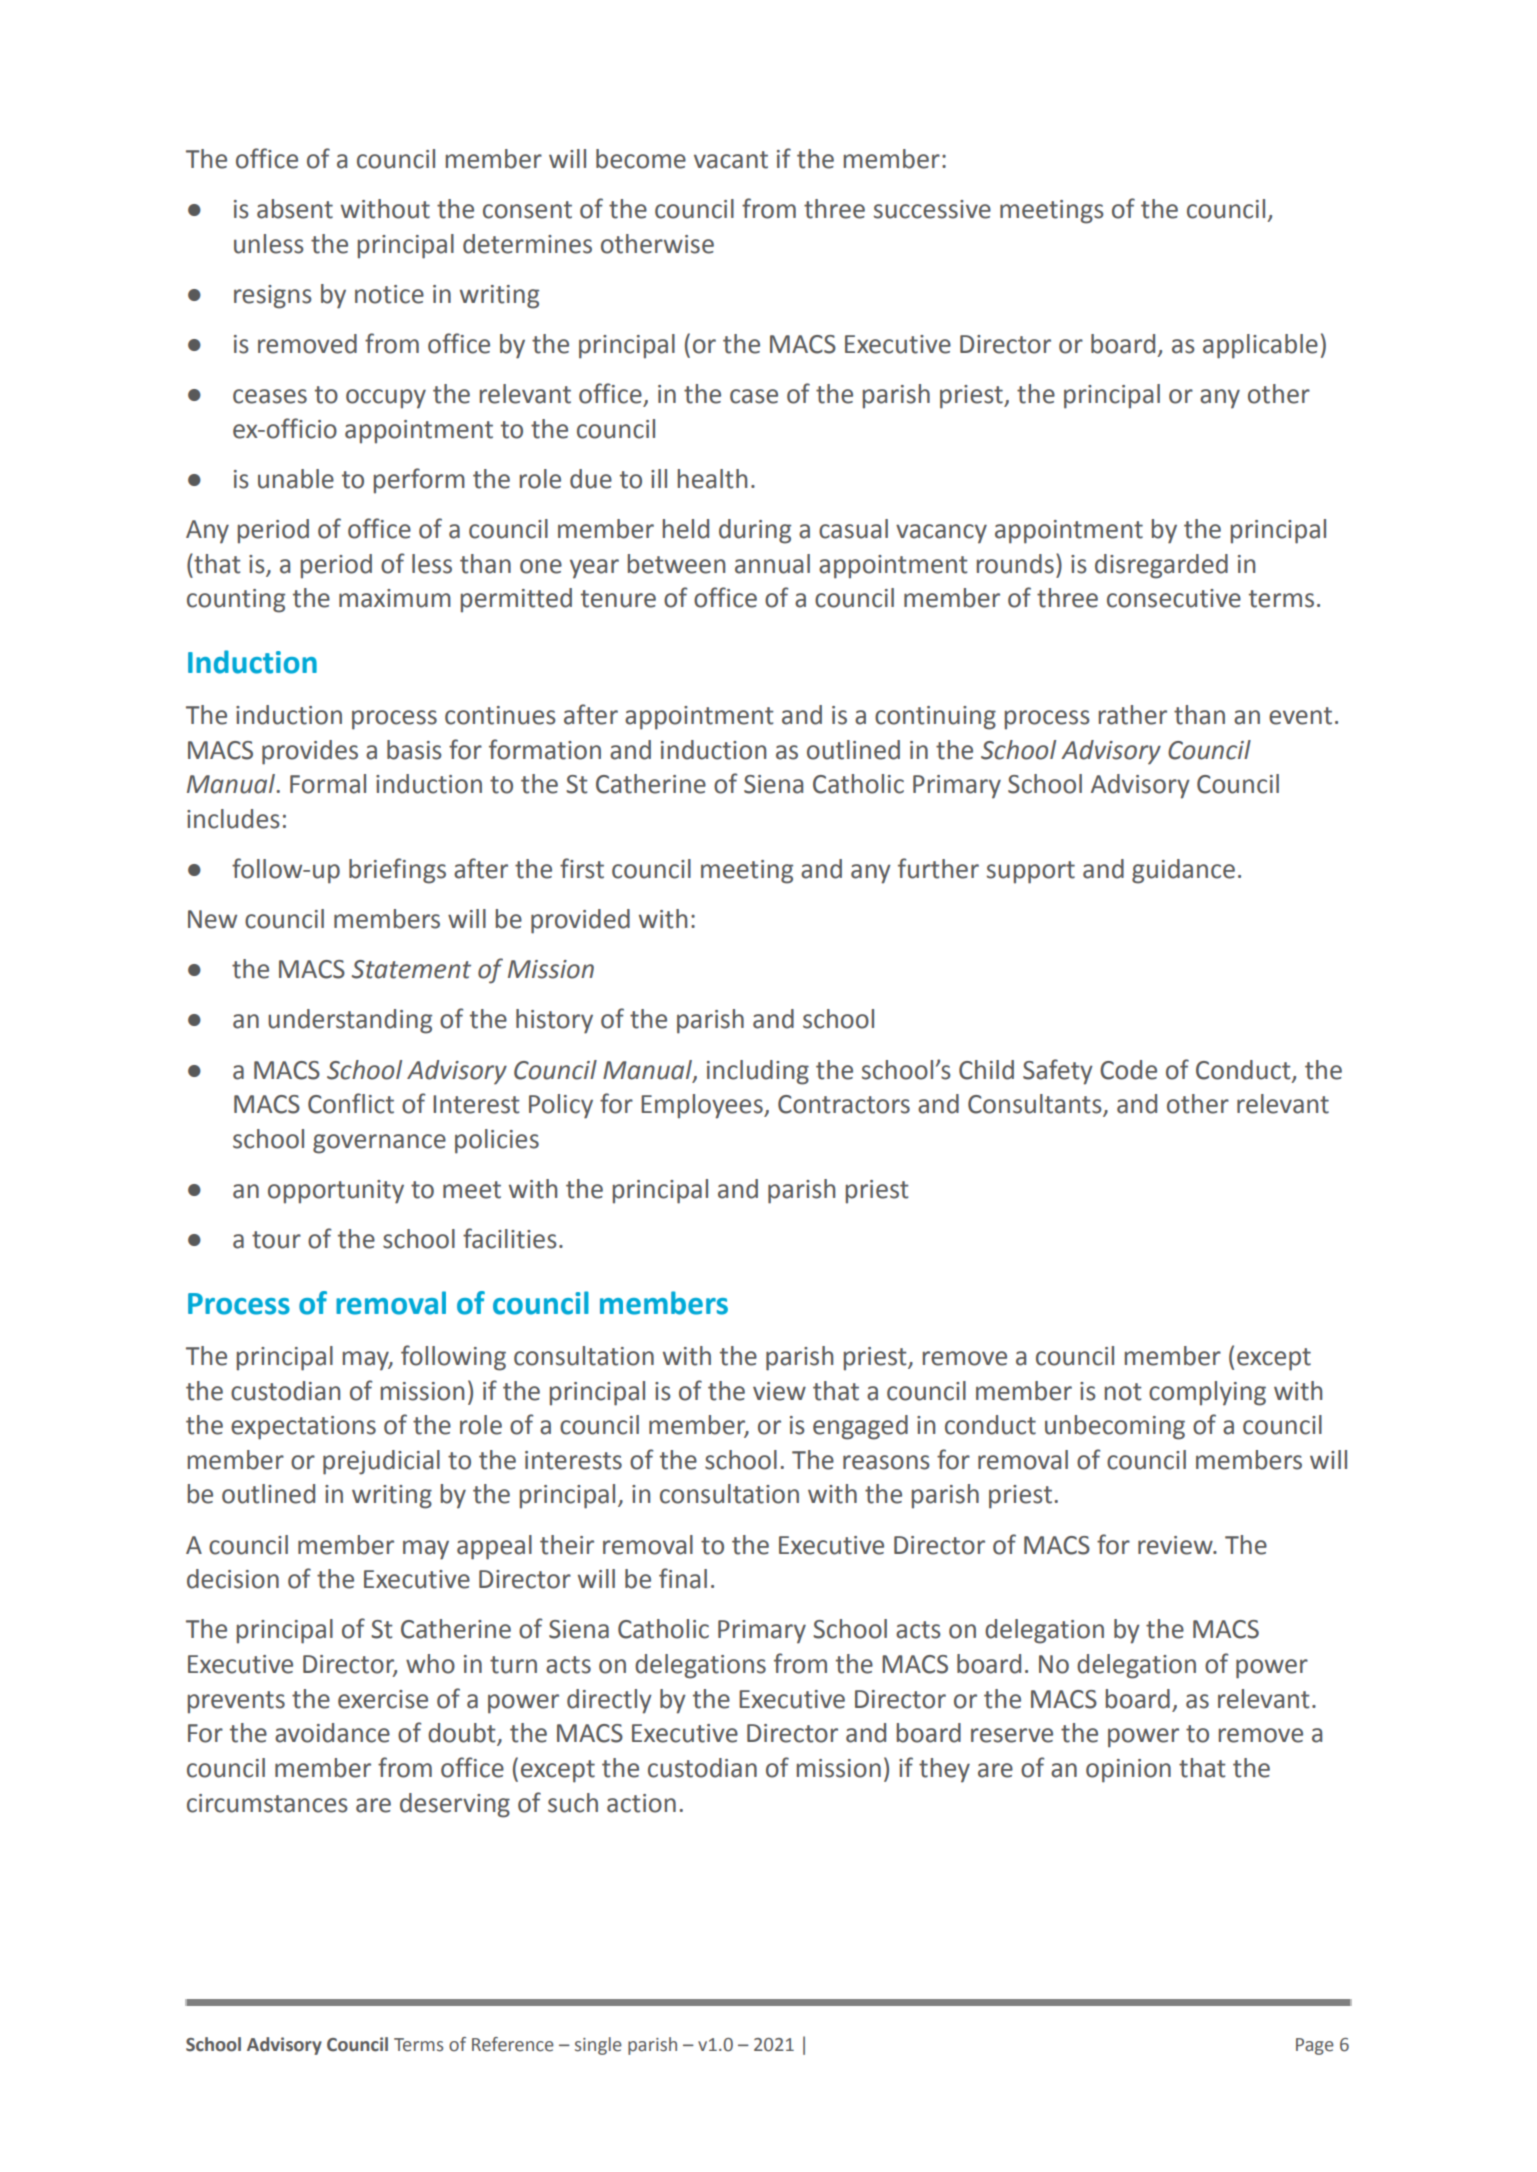  I want to click on absent, so click(295, 209).
